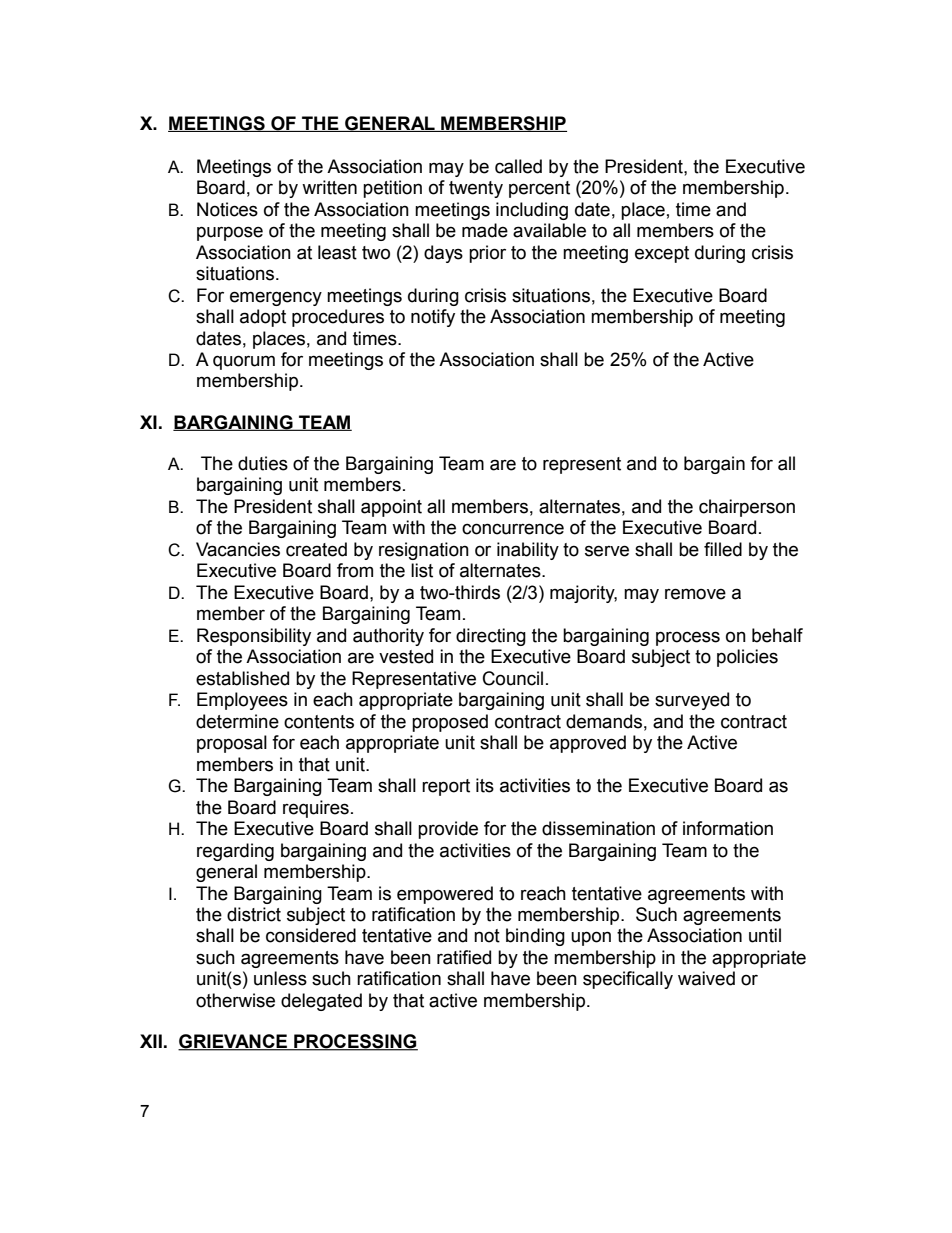  I want to click on quorum, so click(244, 362).
